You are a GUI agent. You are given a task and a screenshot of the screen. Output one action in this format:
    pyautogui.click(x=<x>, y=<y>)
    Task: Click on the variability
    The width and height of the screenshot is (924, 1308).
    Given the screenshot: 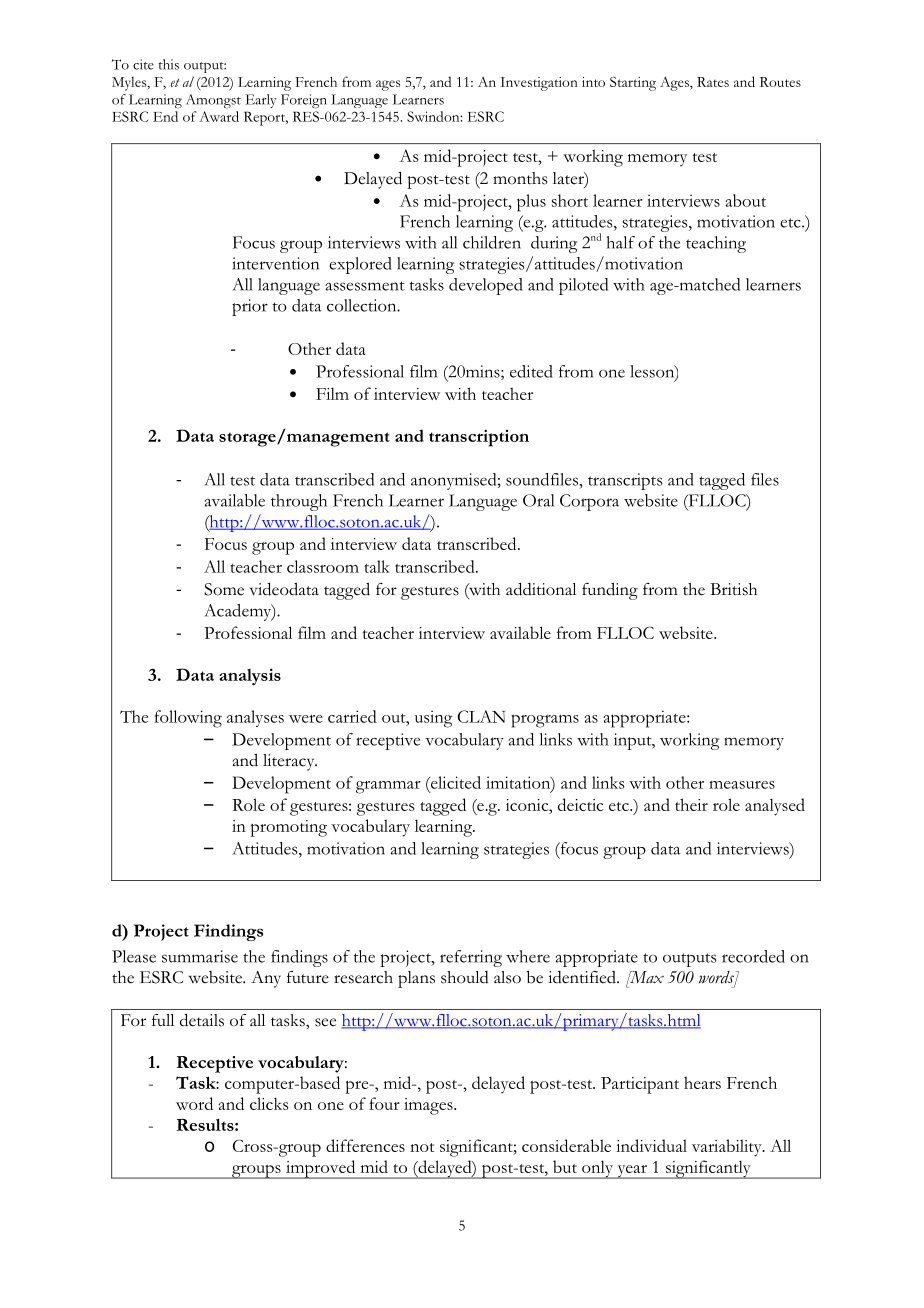 What is the action you would take?
    pyautogui.click(x=728, y=1148)
